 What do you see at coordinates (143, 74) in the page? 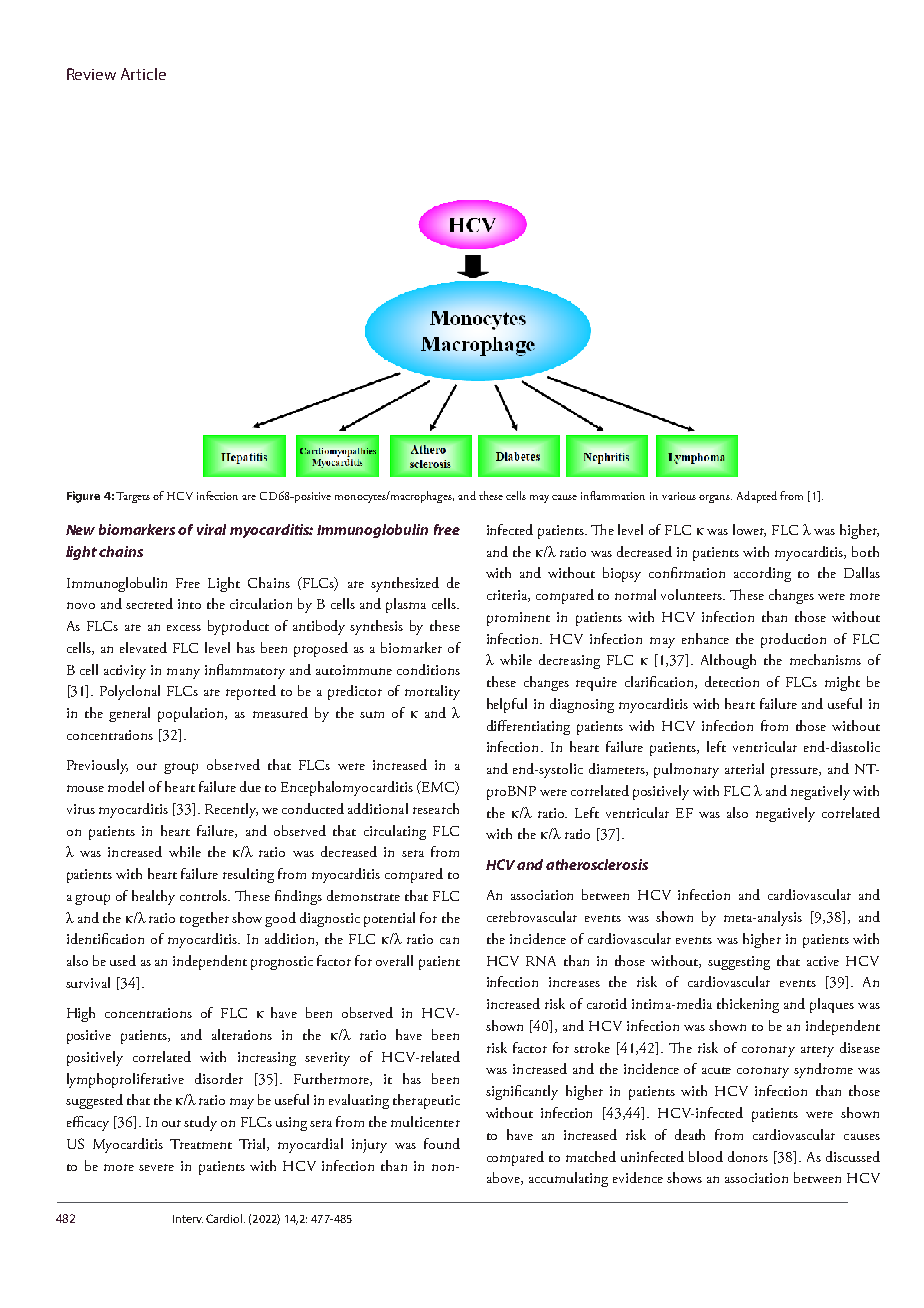
I see `Article` at bounding box center [143, 74].
